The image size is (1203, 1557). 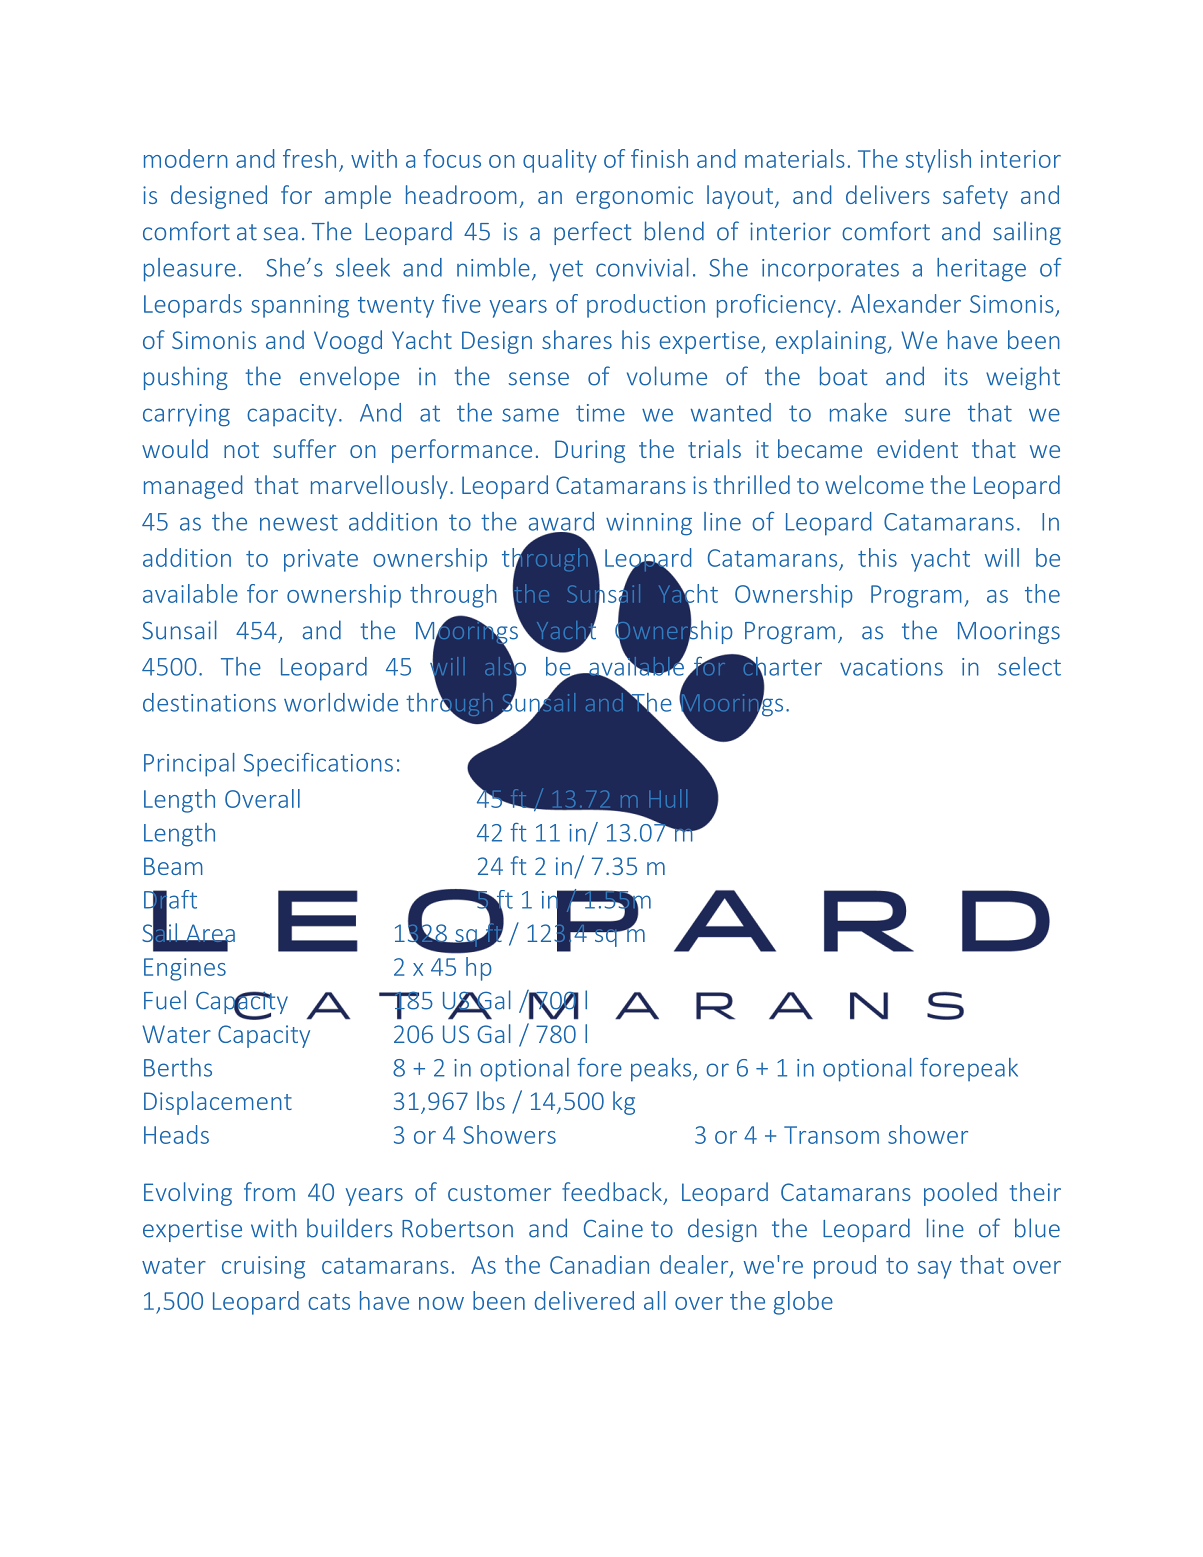 What do you see at coordinates (917, 448) in the page?
I see `evident` at bounding box center [917, 448].
